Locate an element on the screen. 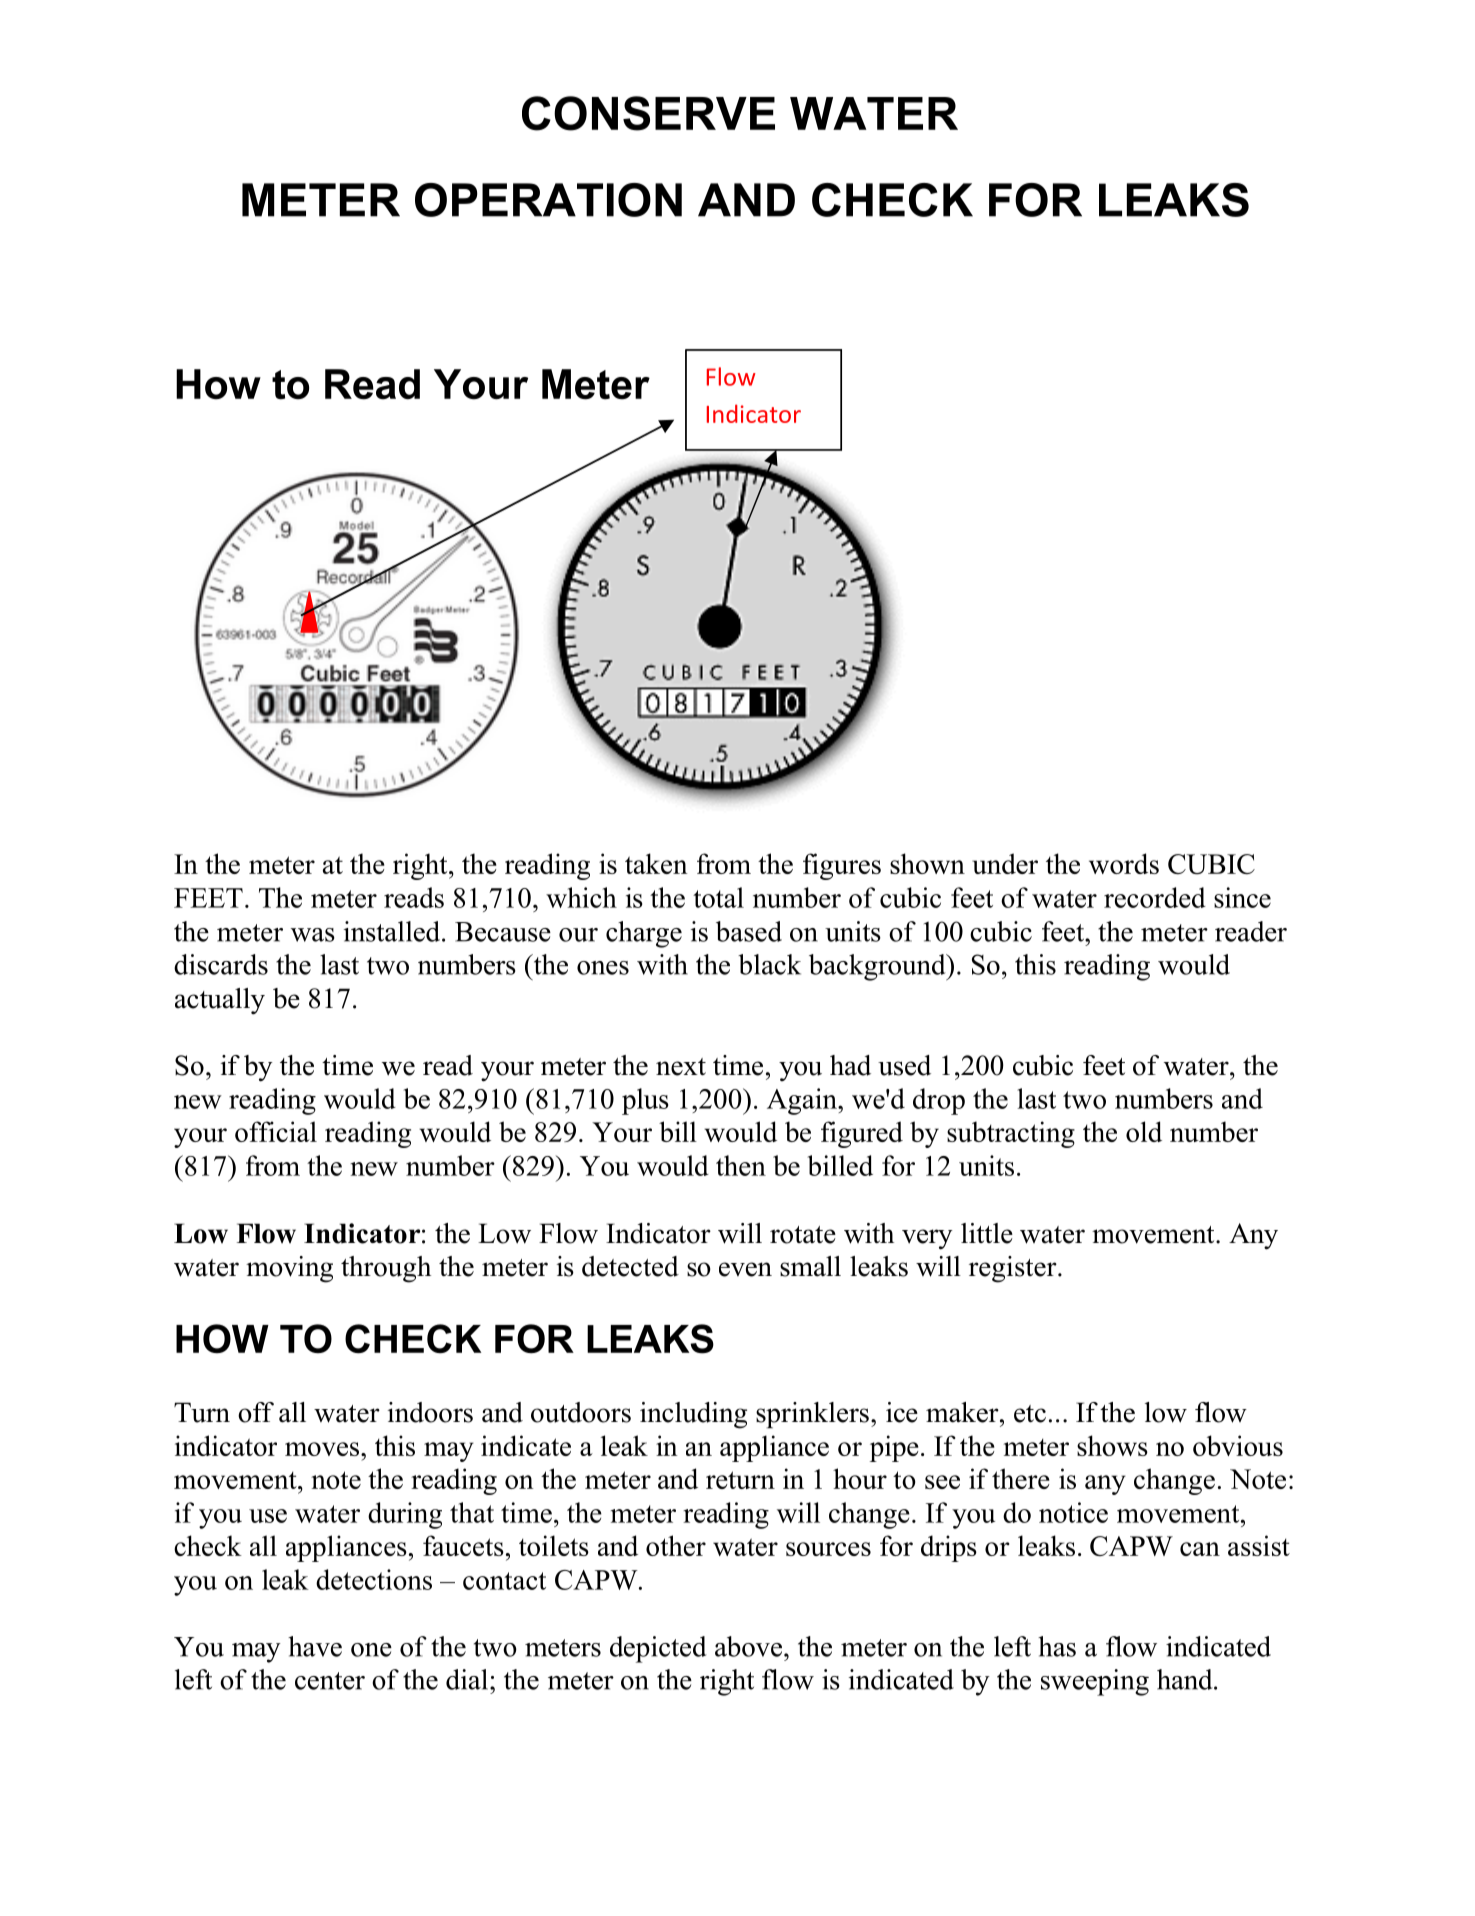  official is located at coordinates (276, 1131).
